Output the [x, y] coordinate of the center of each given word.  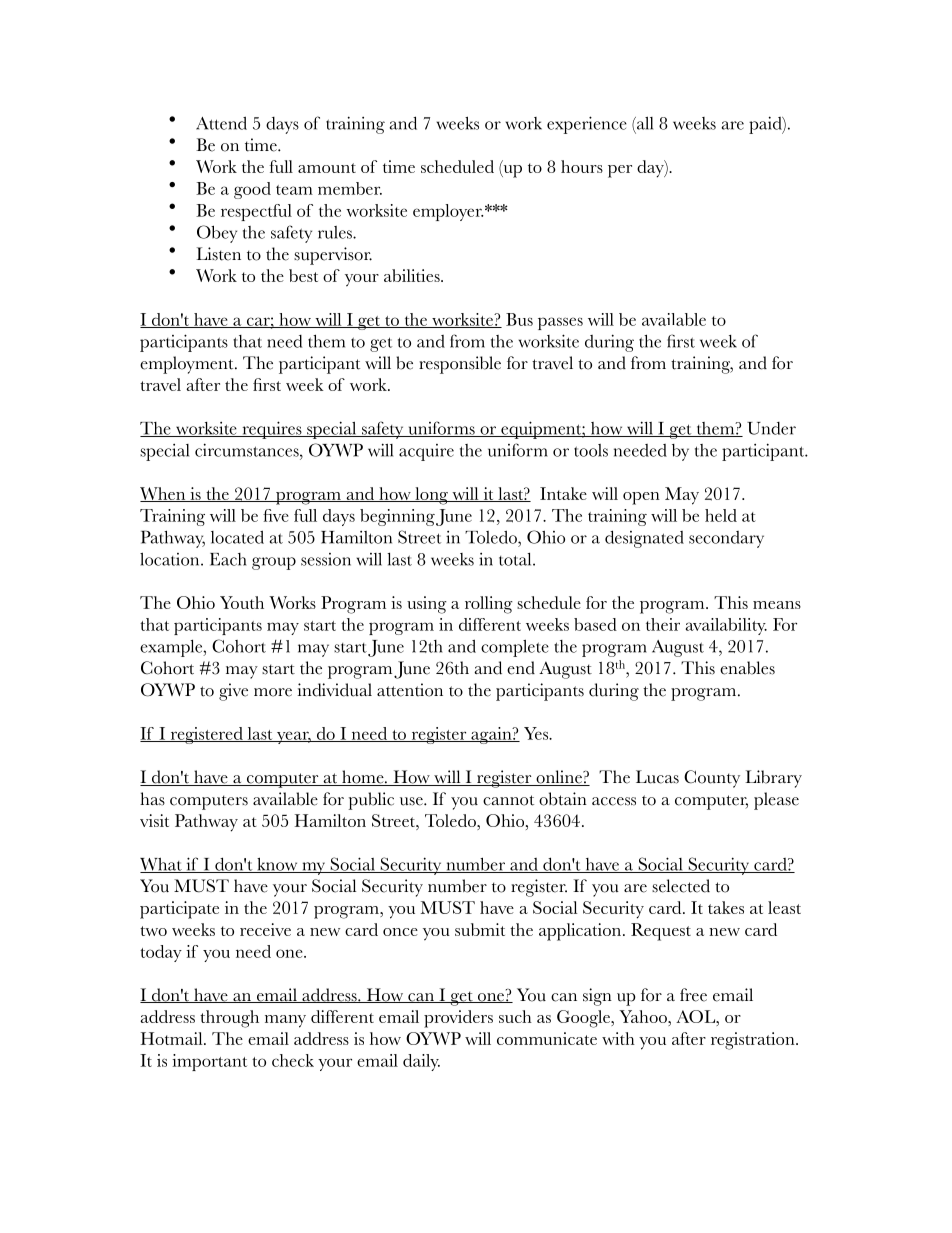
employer [448, 212]
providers [458, 1019]
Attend [221, 123]
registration [754, 1041]
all [644, 123]
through [229, 1019]
